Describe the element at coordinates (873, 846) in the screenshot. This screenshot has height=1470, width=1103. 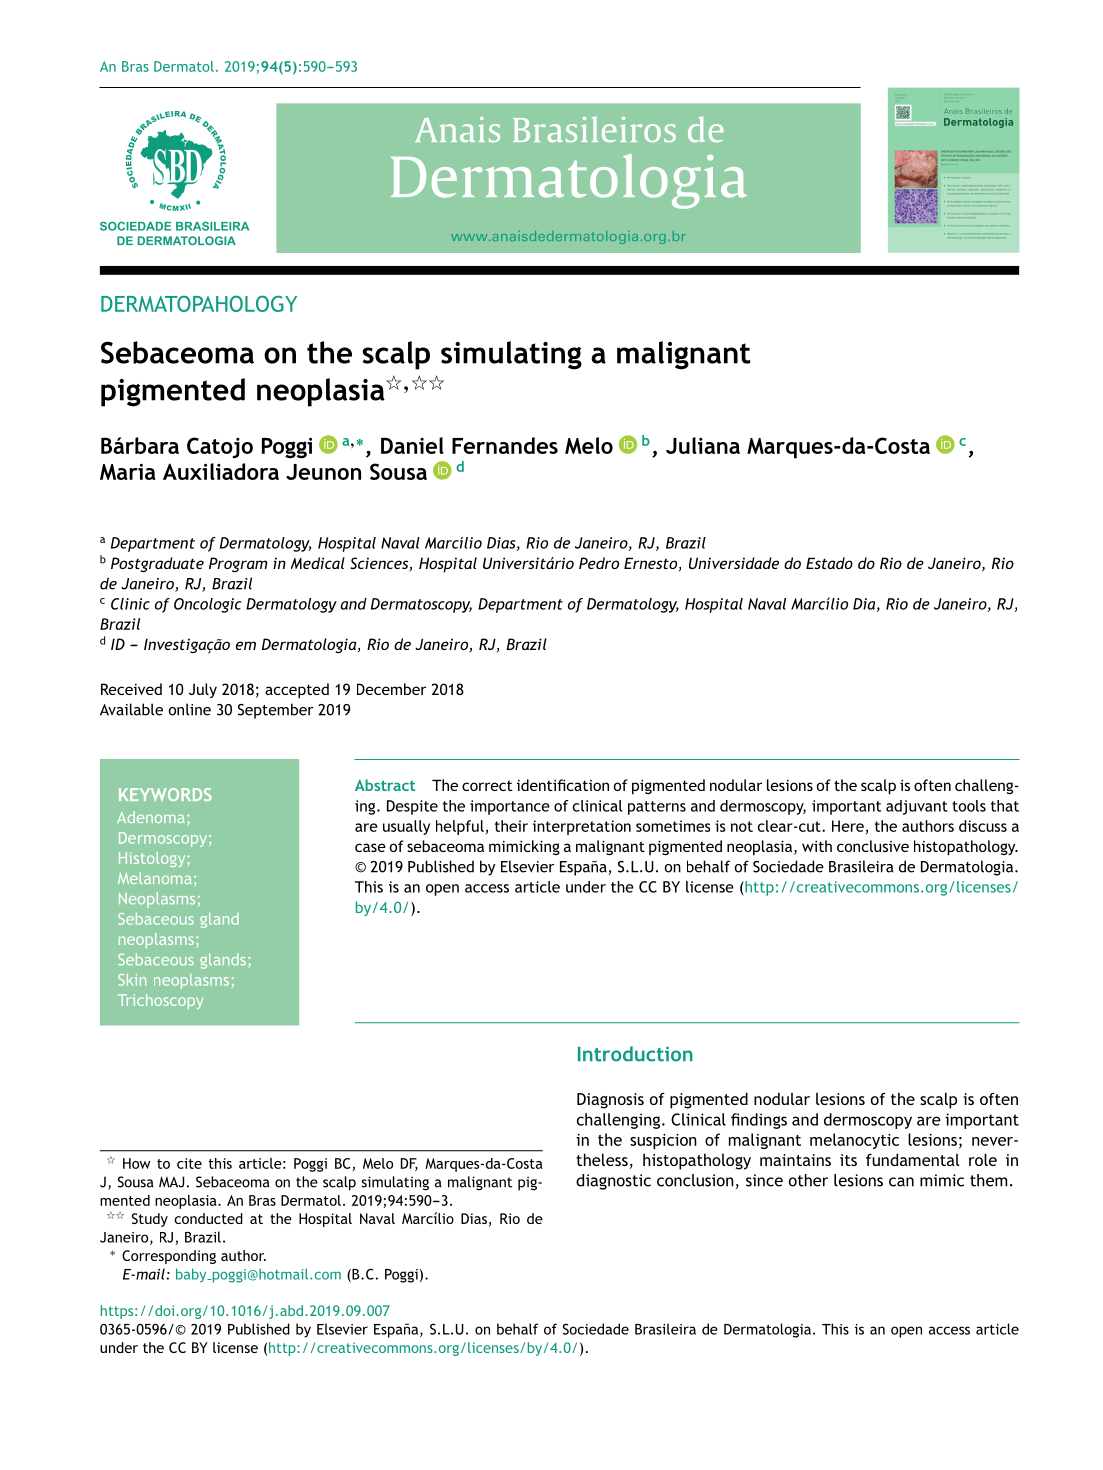
I see `conclusive` at that location.
